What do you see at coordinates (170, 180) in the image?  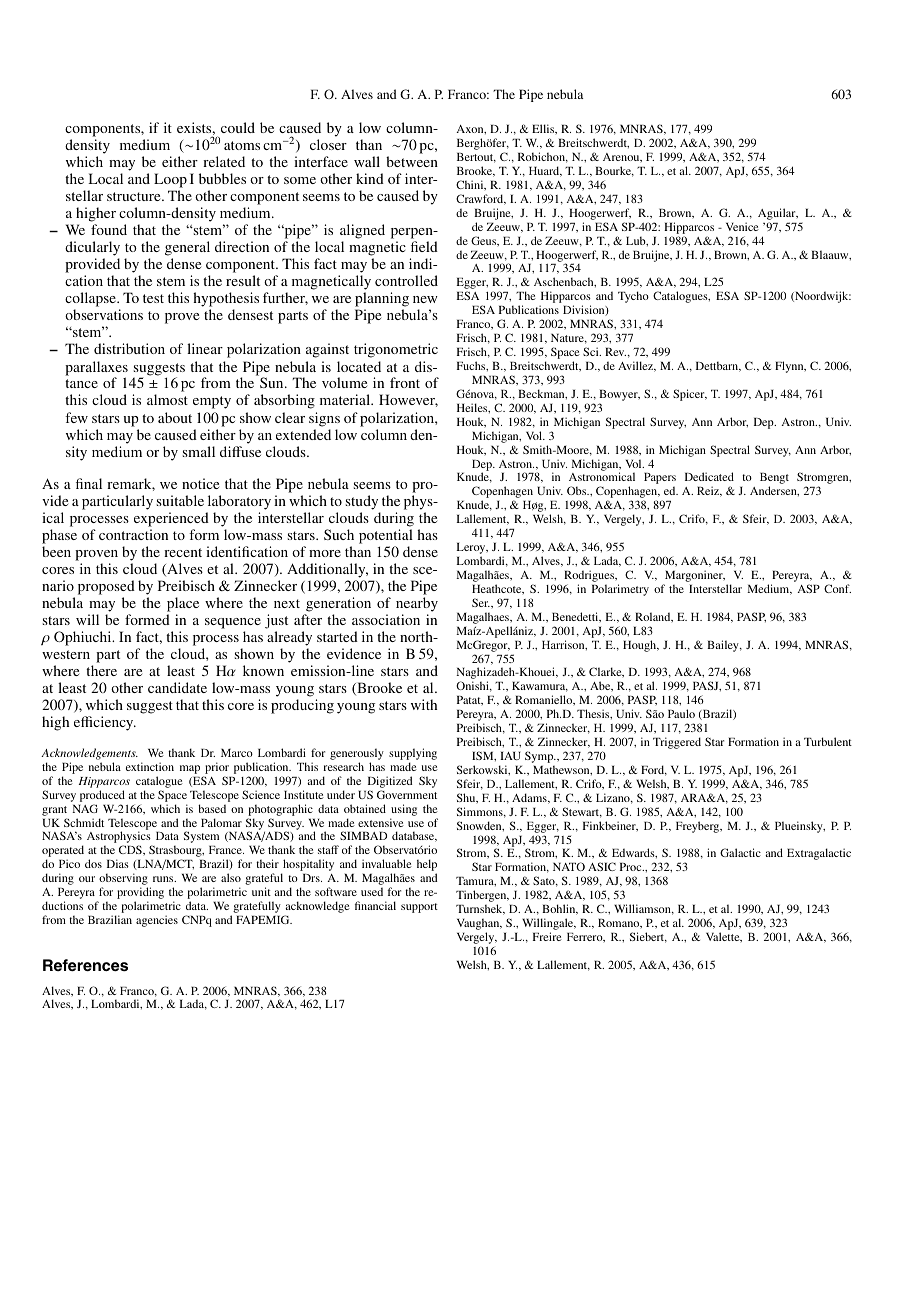 I see `Loop` at bounding box center [170, 180].
